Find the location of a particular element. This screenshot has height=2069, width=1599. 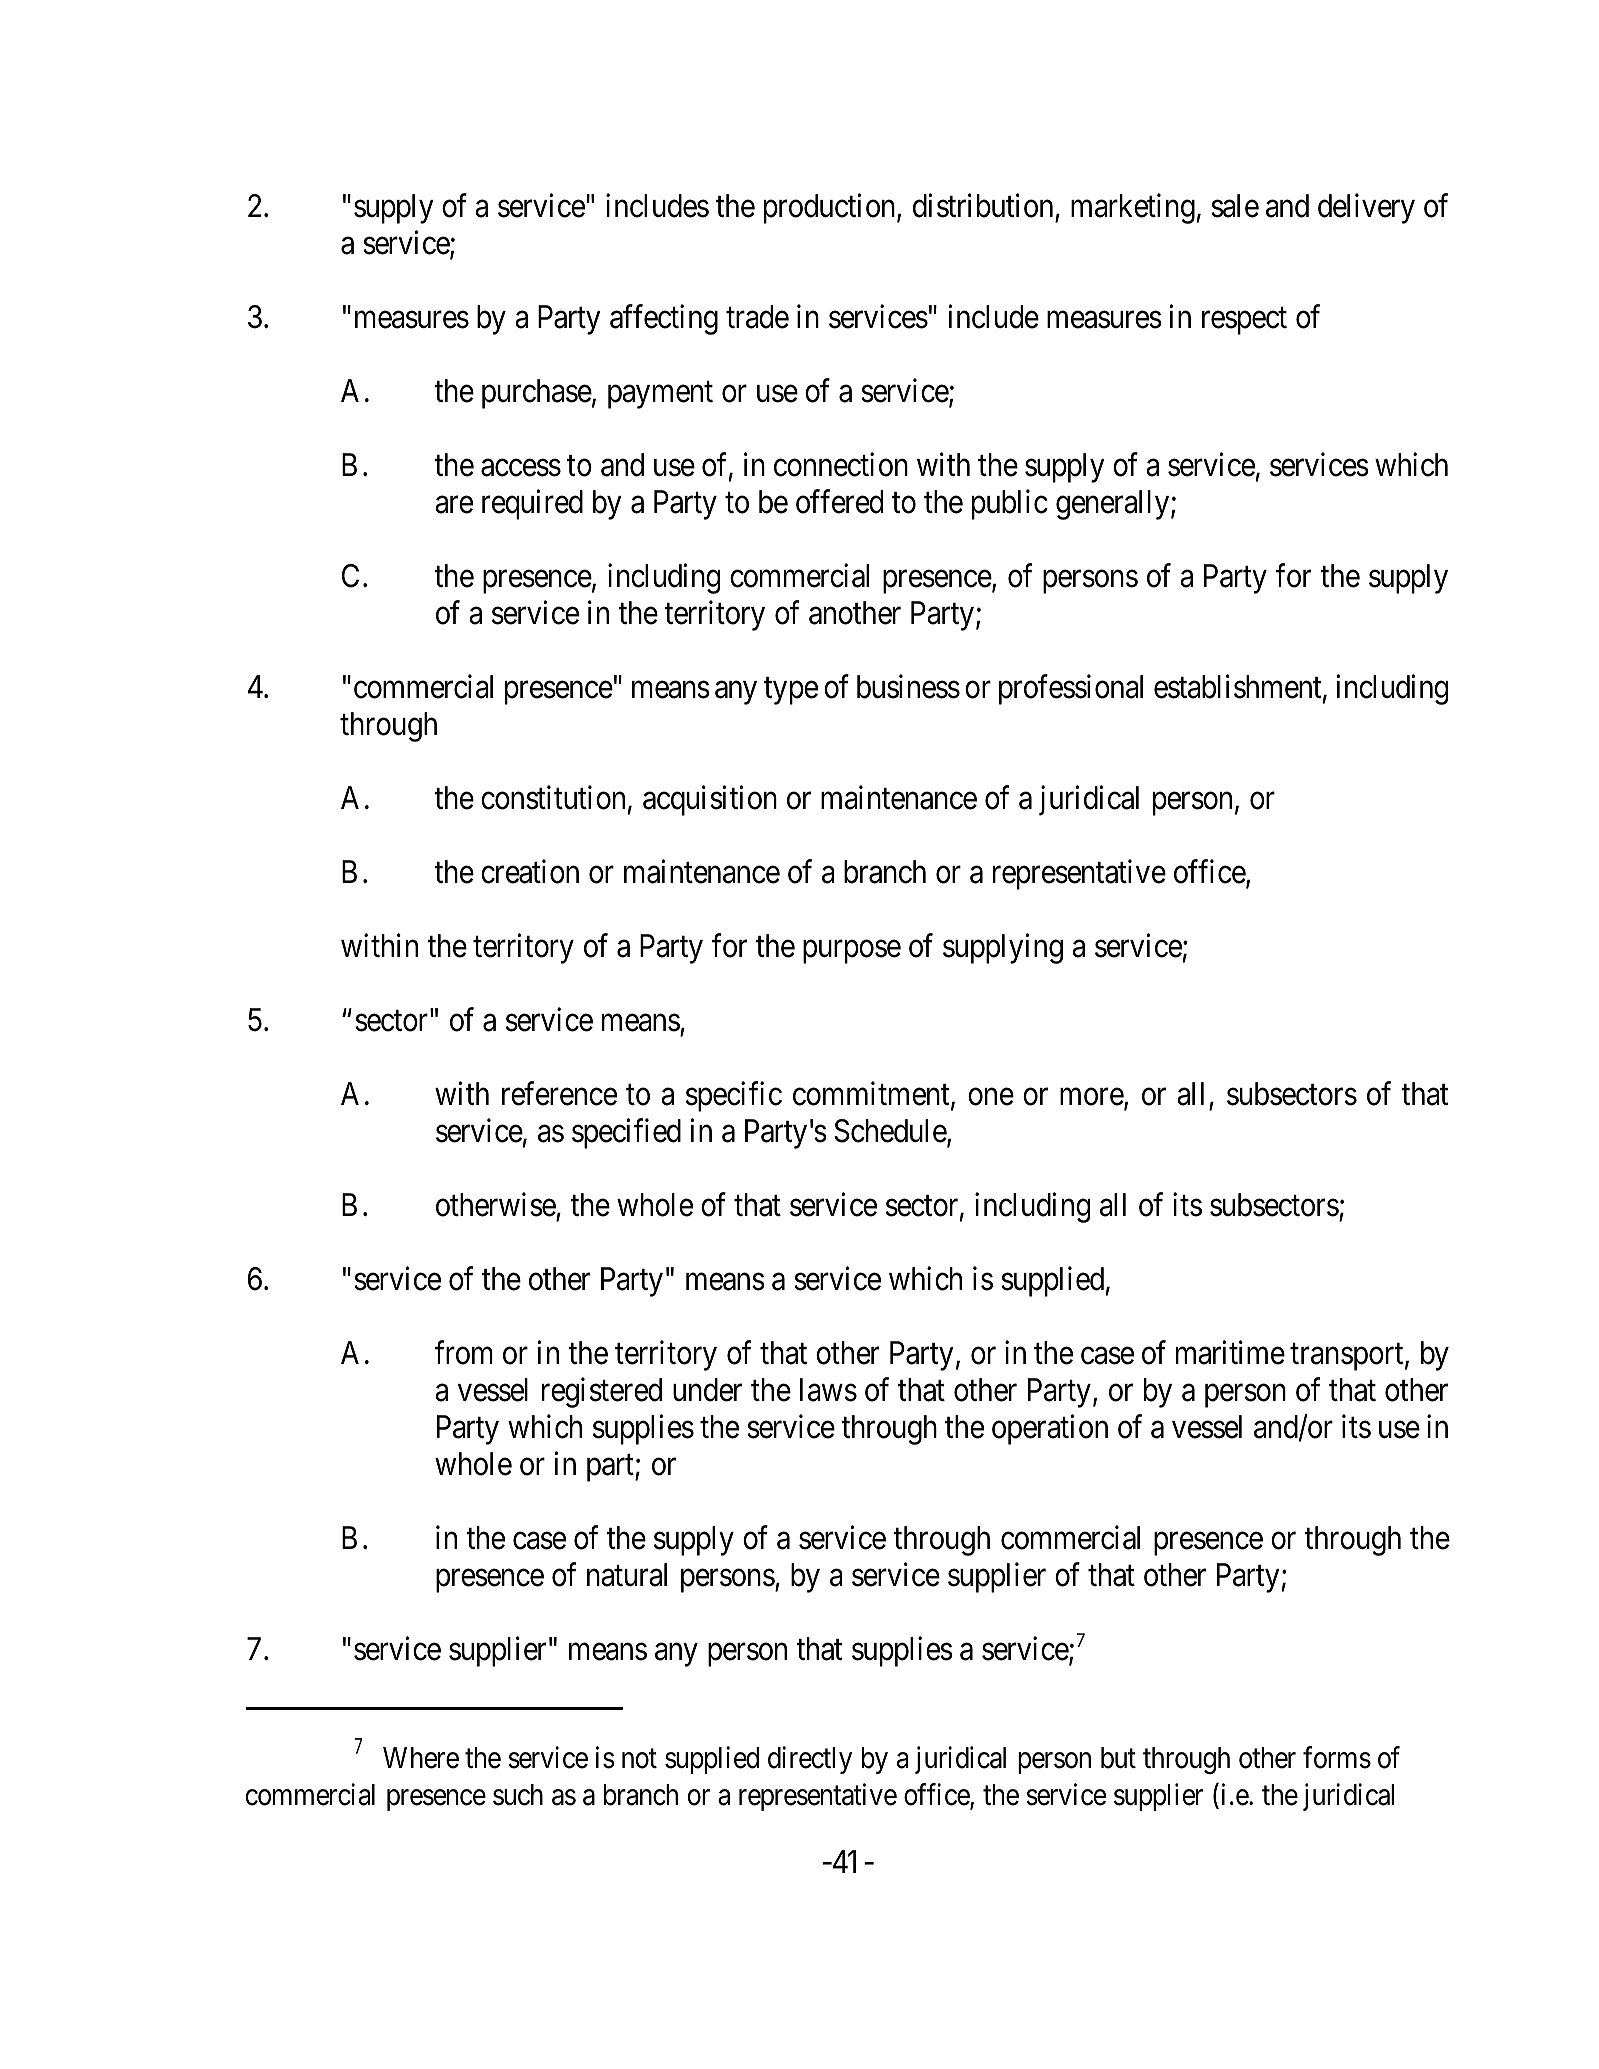

such is located at coordinates (518, 1795).
